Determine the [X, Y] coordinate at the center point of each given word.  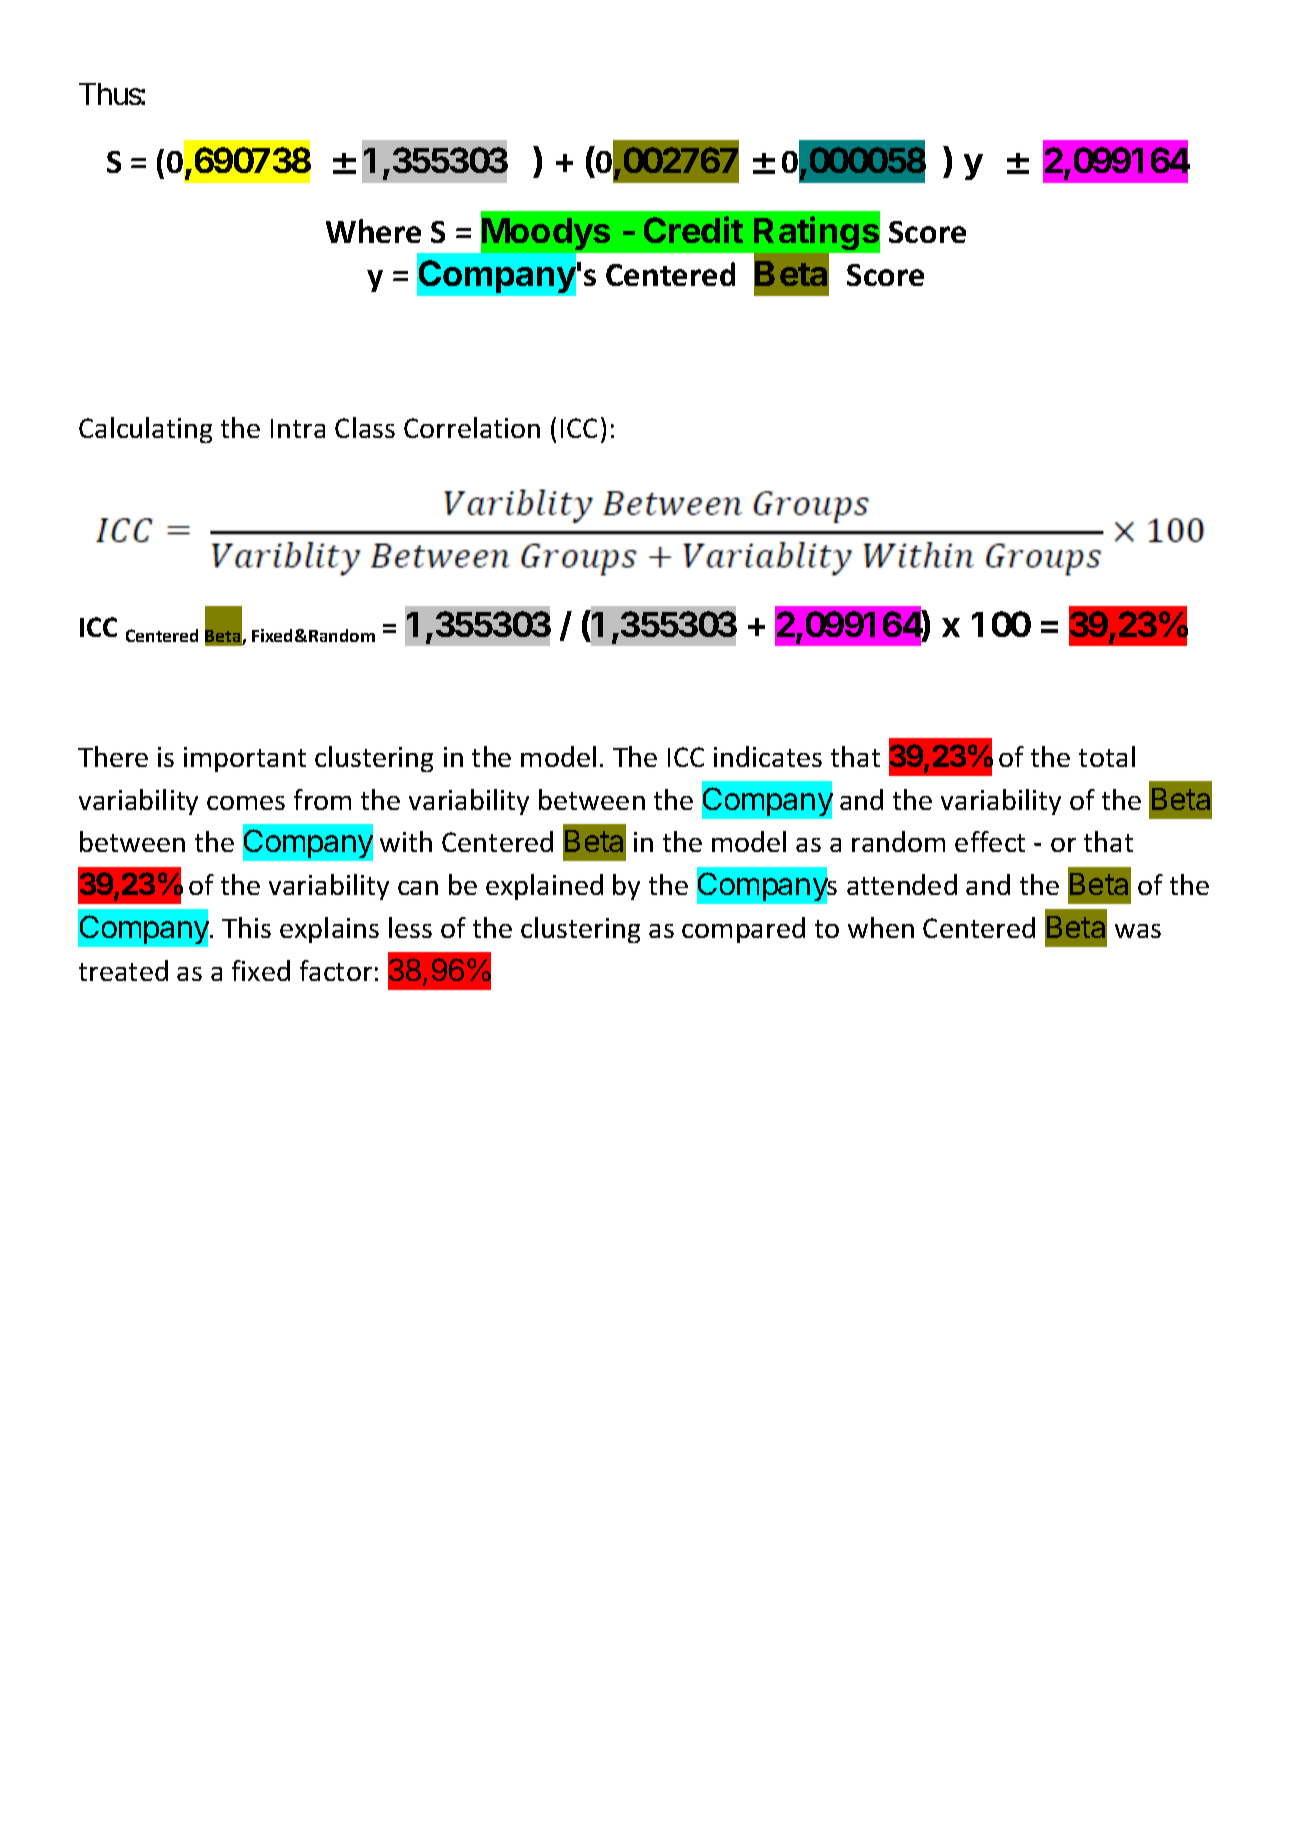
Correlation [472, 427]
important [245, 759]
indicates [768, 756]
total [1107, 756]
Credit [693, 229]
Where [373, 231]
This [246, 927]
